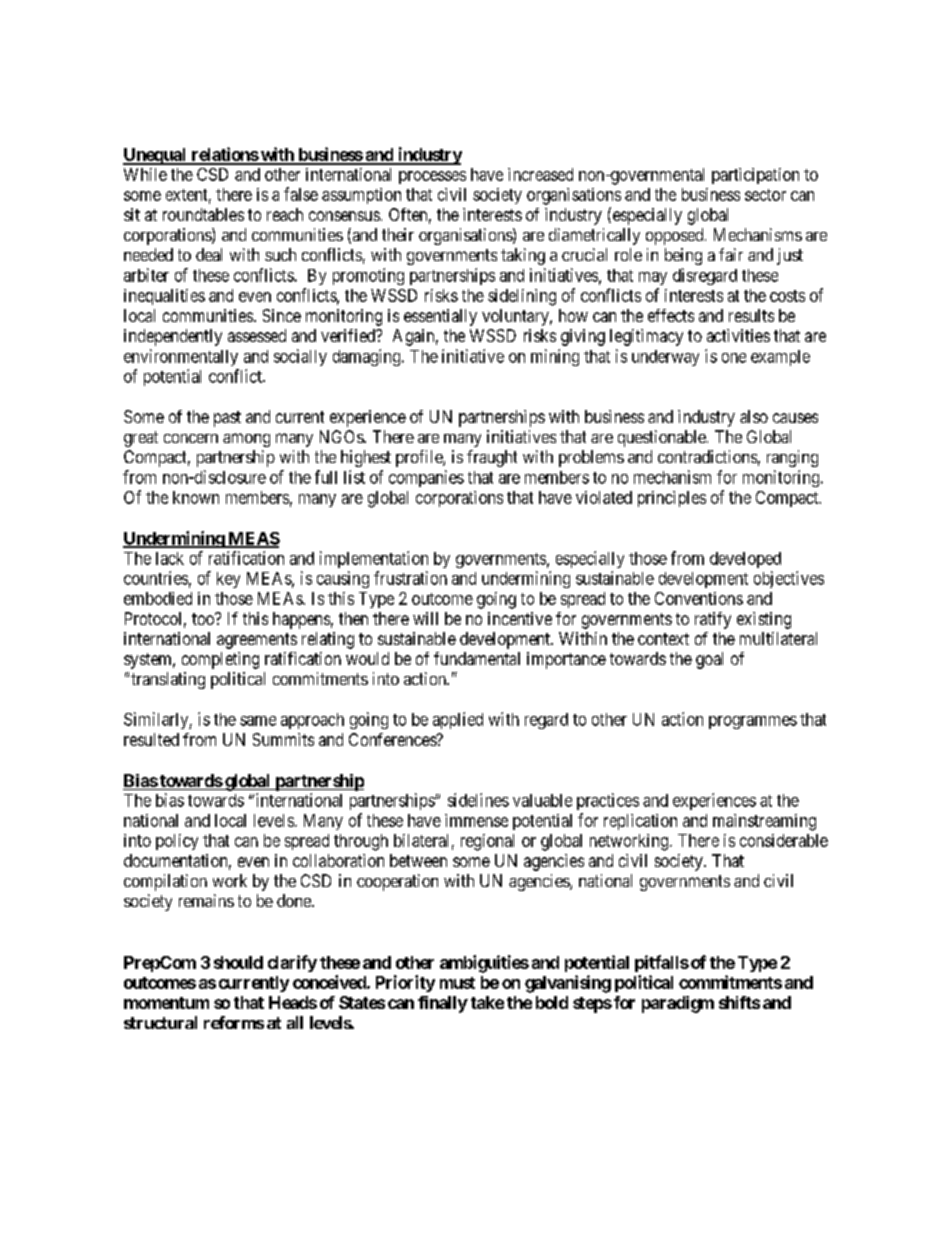 This screenshot has width=952, height=1233. I want to click on participation, so click(755, 176).
